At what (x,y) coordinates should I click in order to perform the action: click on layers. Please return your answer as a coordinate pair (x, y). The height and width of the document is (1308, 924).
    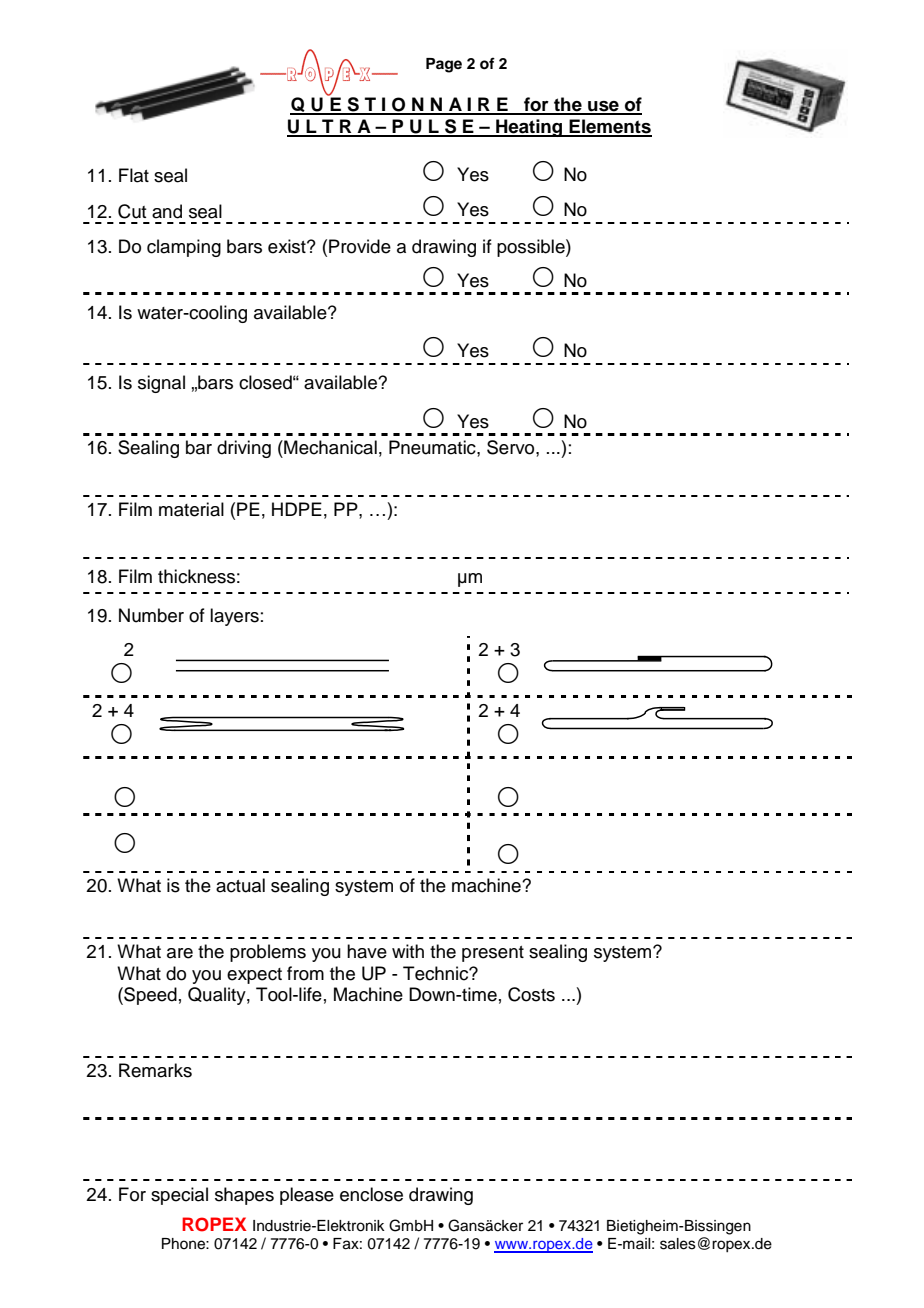
    Looking at the image, I should click on (234, 617).
